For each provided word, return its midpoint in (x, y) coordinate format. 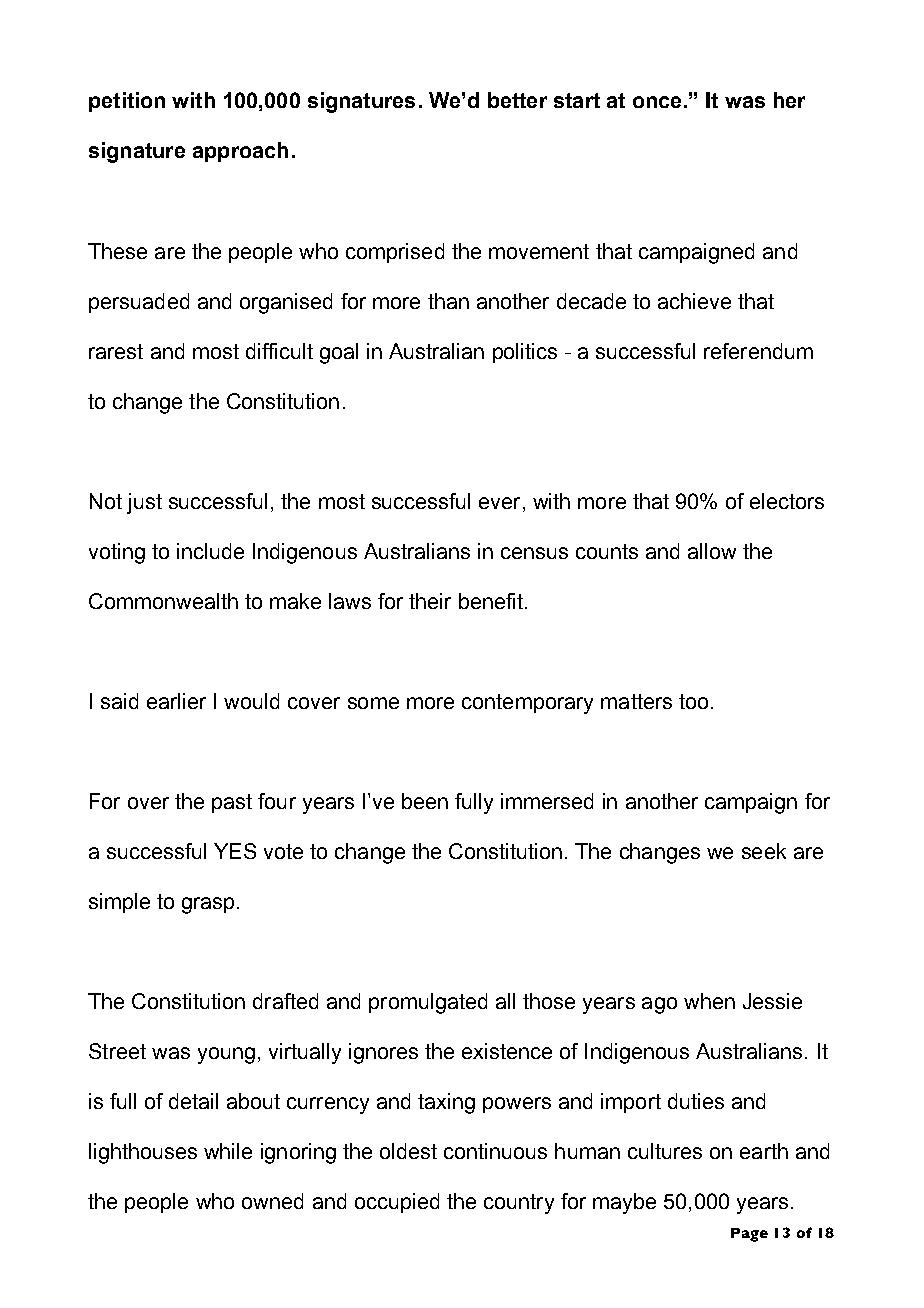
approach (240, 152)
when (709, 1001)
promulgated (428, 1003)
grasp (208, 905)
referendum (758, 351)
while (228, 1151)
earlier (176, 701)
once (657, 102)
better (517, 100)
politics (525, 353)
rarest (116, 351)
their (430, 601)
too (693, 701)
